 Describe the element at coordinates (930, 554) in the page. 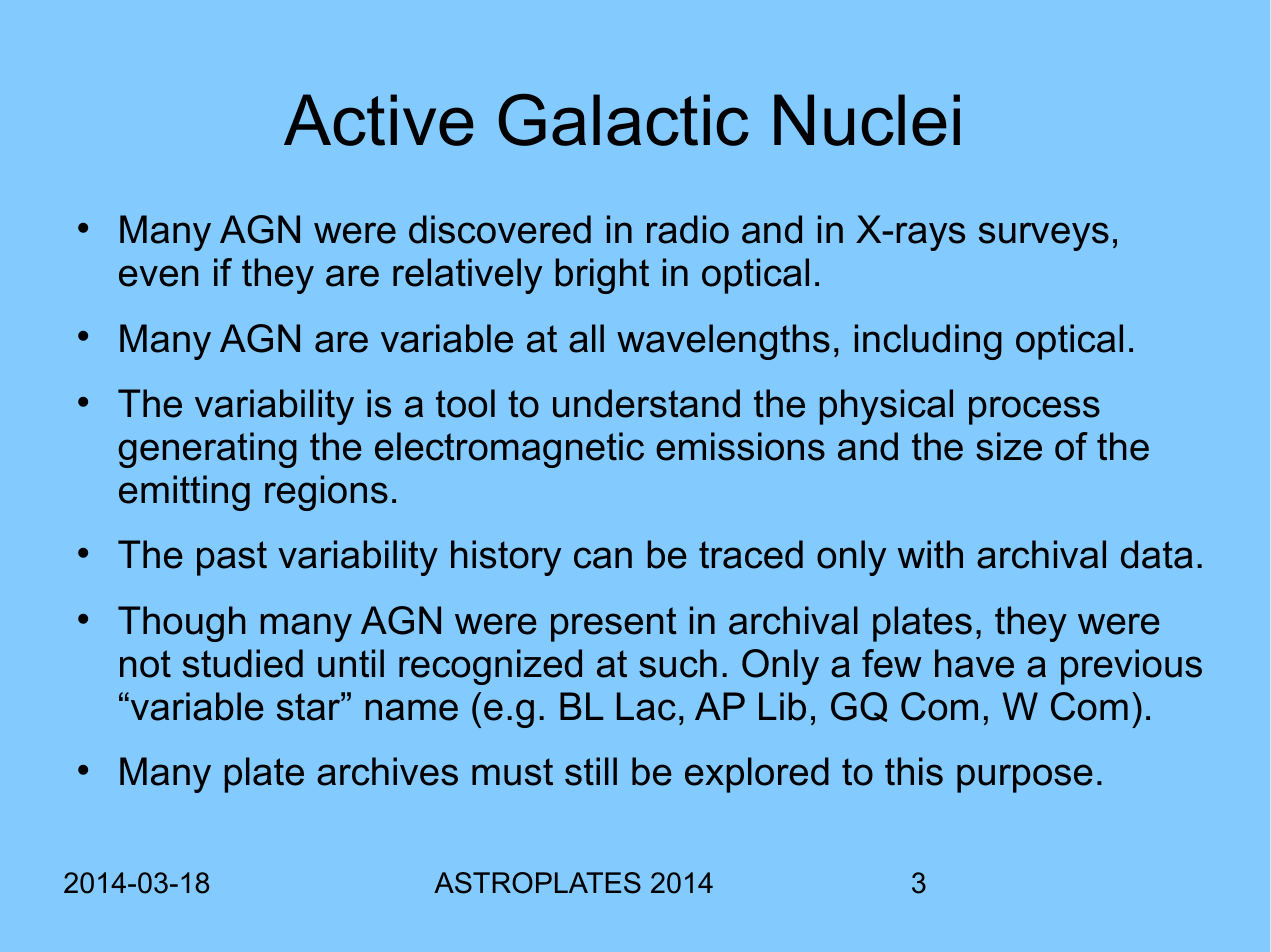

I see `with` at that location.
